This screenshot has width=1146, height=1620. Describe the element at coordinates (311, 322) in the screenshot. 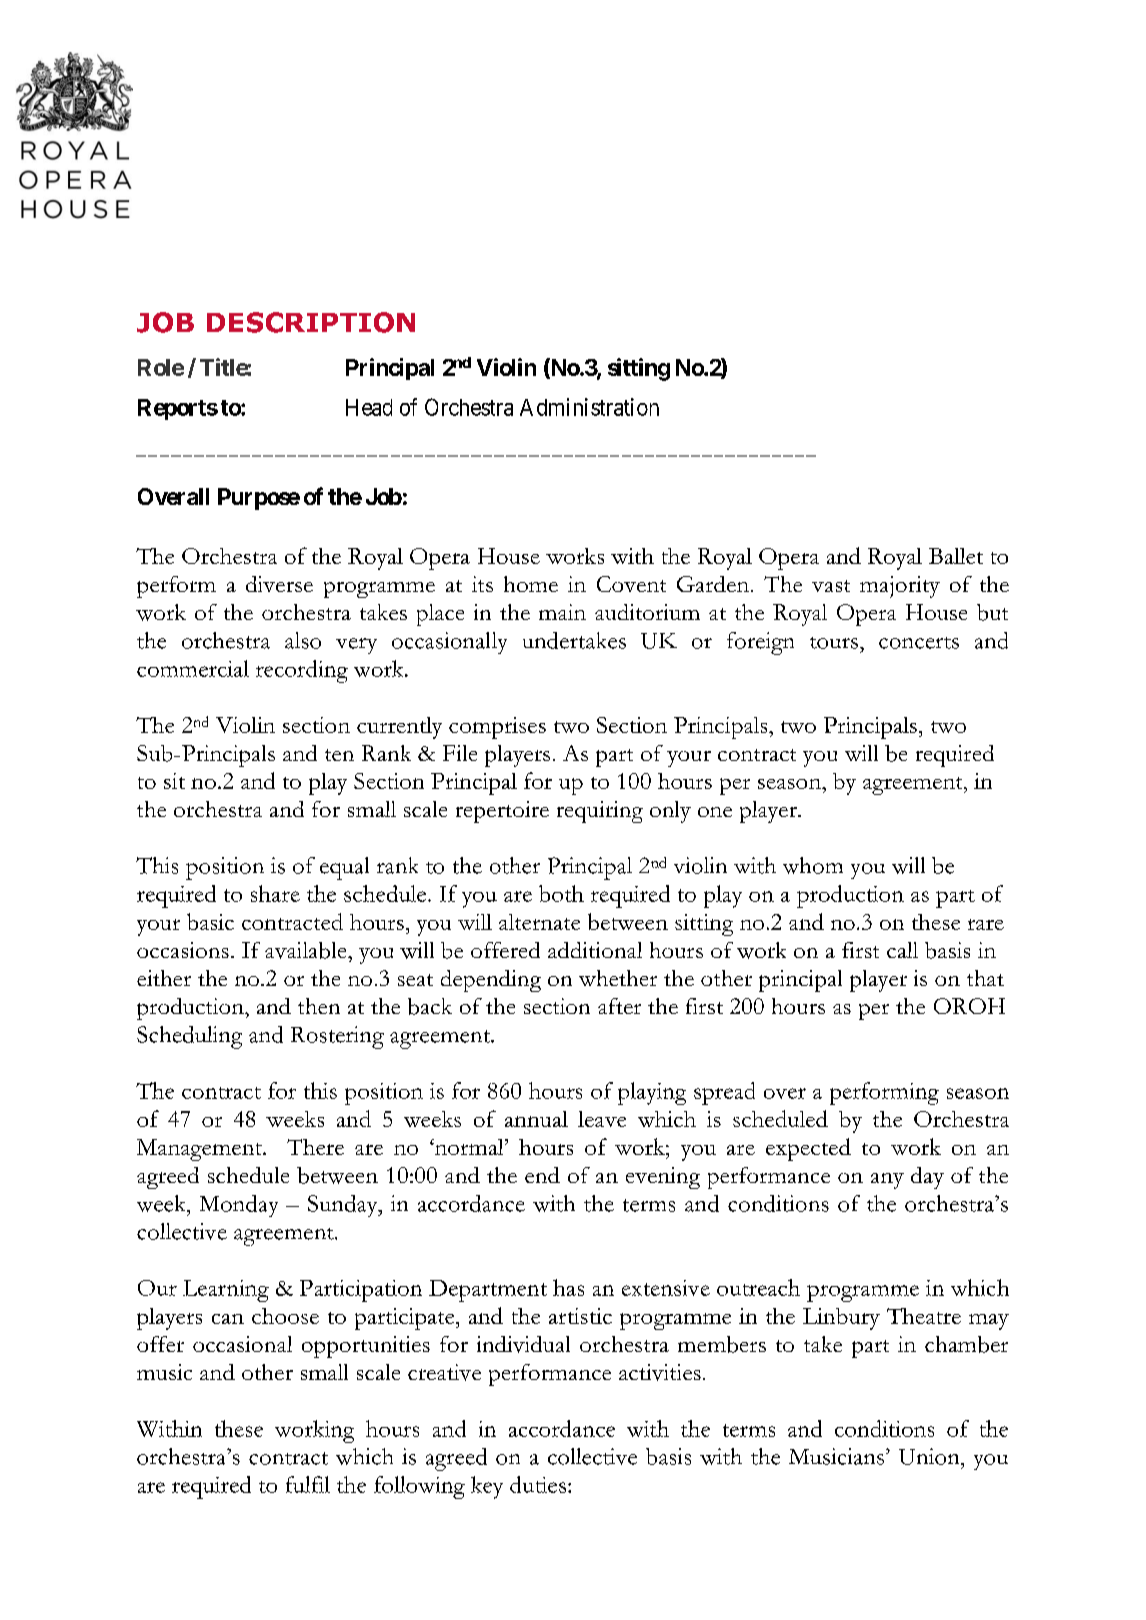

I see `DESCRIPTION` at that location.
